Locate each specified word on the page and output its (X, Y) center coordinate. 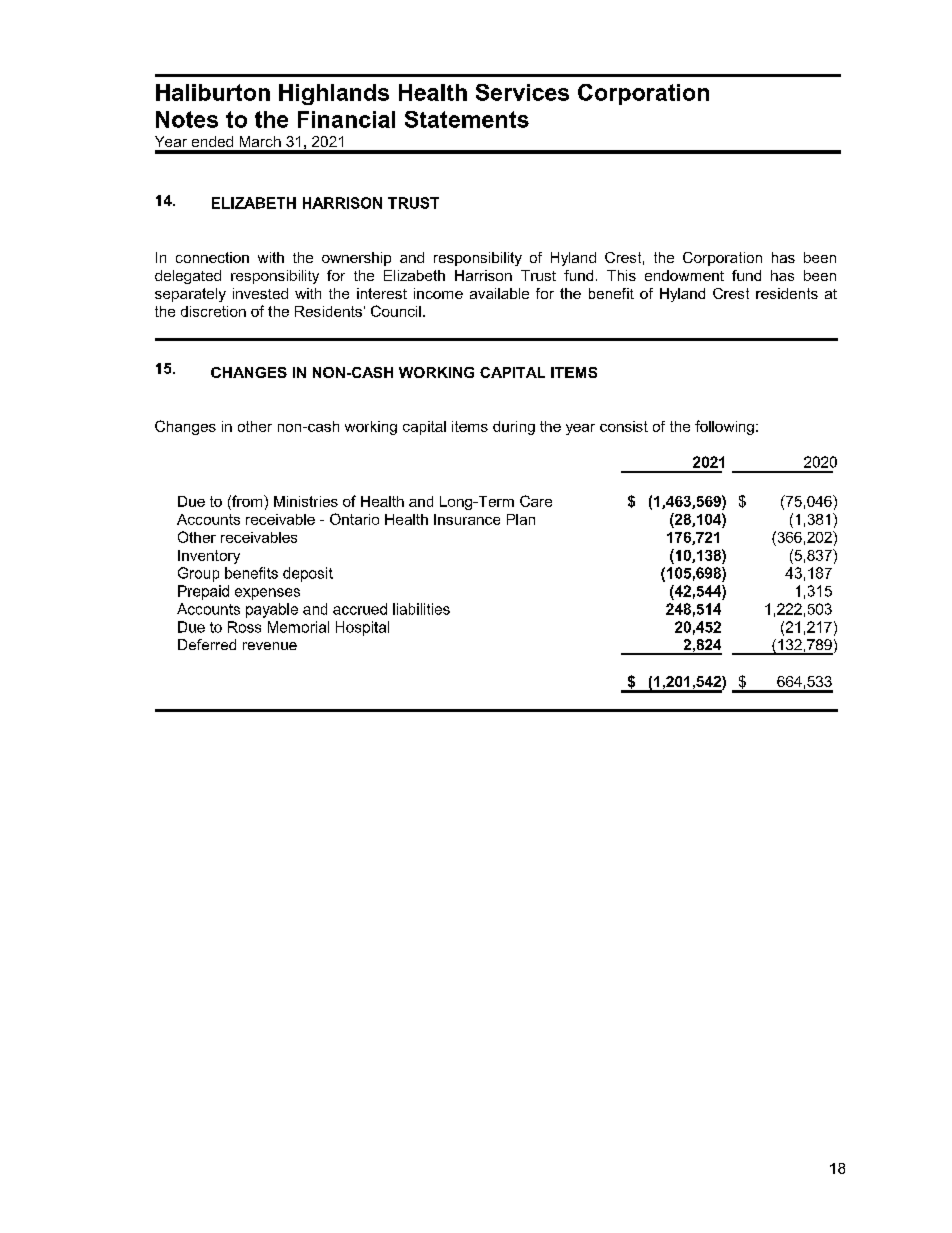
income (438, 293)
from (247, 501)
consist (624, 426)
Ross (244, 627)
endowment (684, 275)
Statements (467, 119)
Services (522, 92)
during (514, 428)
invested (260, 293)
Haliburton (213, 92)
